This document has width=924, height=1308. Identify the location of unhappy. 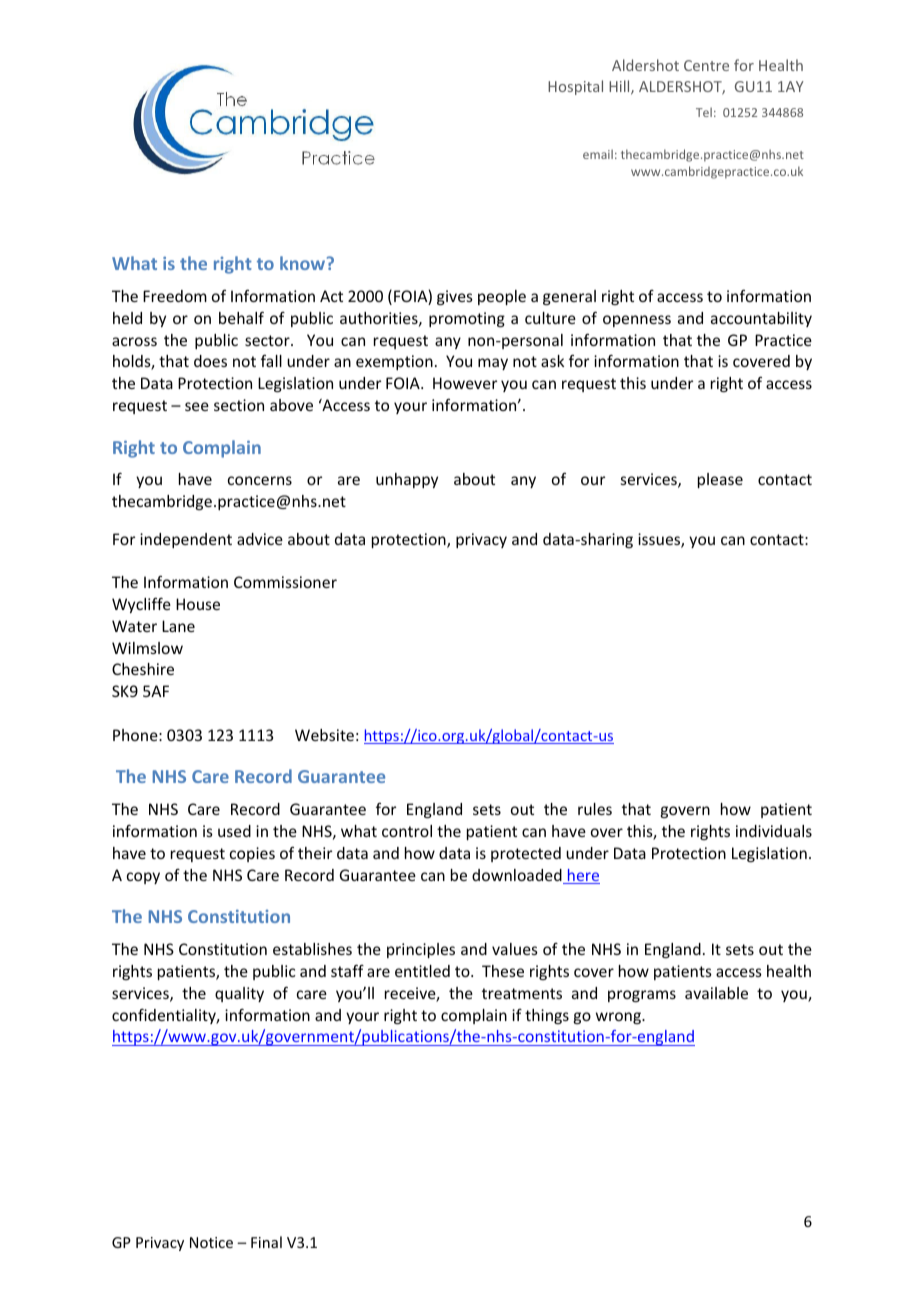
(407, 480).
